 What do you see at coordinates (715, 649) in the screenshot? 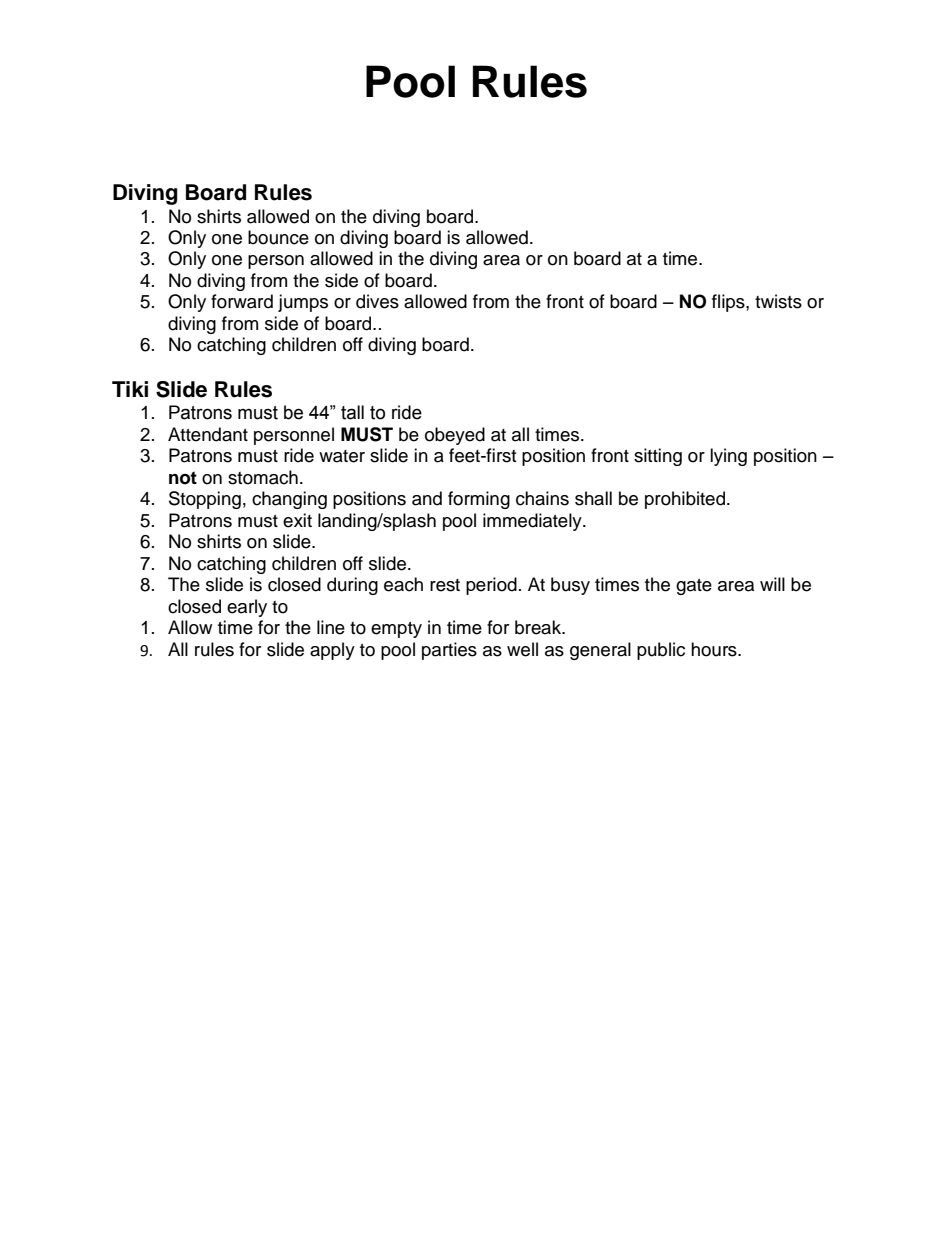
I see `hours` at bounding box center [715, 649].
